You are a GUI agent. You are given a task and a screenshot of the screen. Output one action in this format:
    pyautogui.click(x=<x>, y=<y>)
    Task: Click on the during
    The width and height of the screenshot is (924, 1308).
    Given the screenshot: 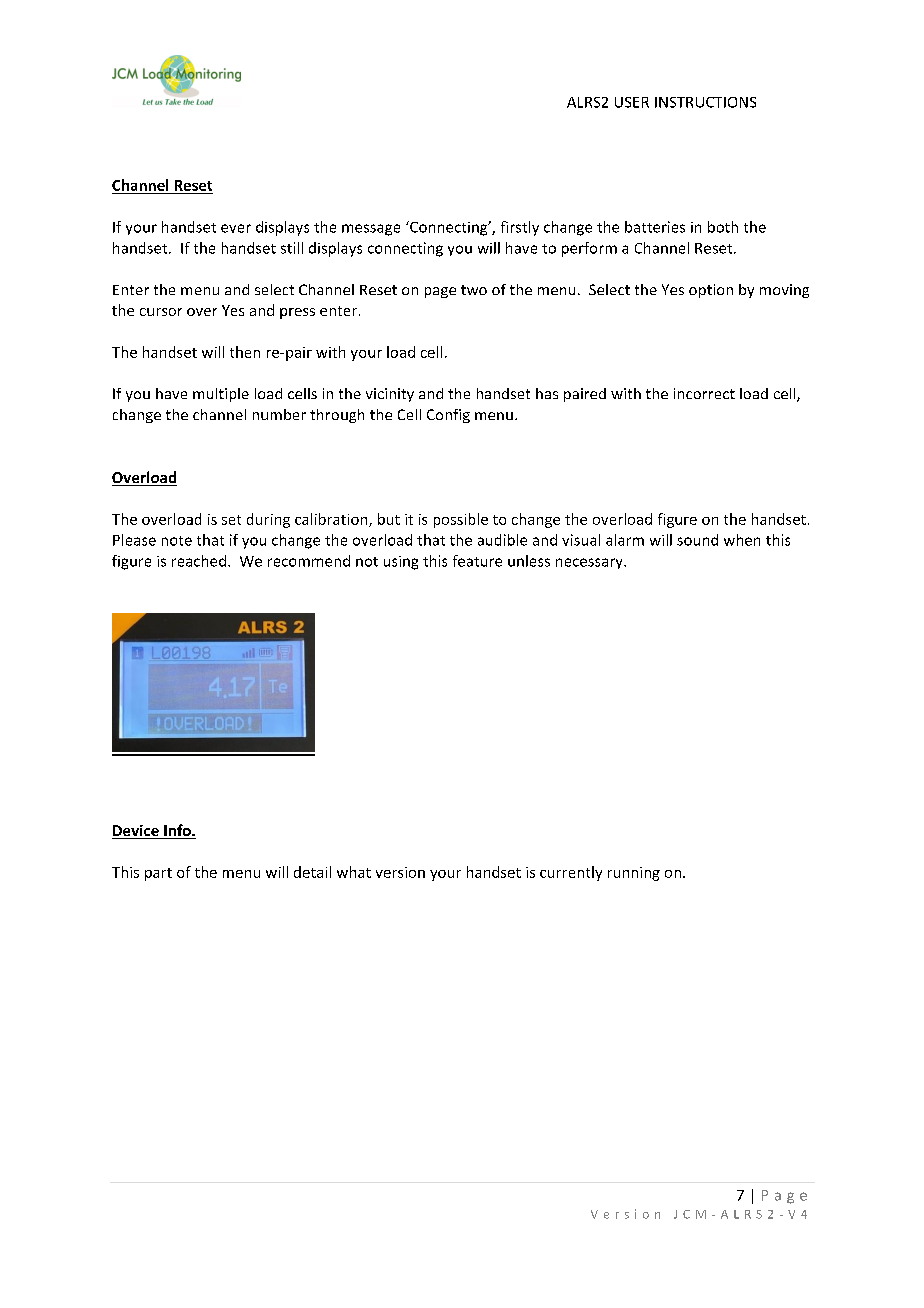 What is the action you would take?
    pyautogui.click(x=268, y=520)
